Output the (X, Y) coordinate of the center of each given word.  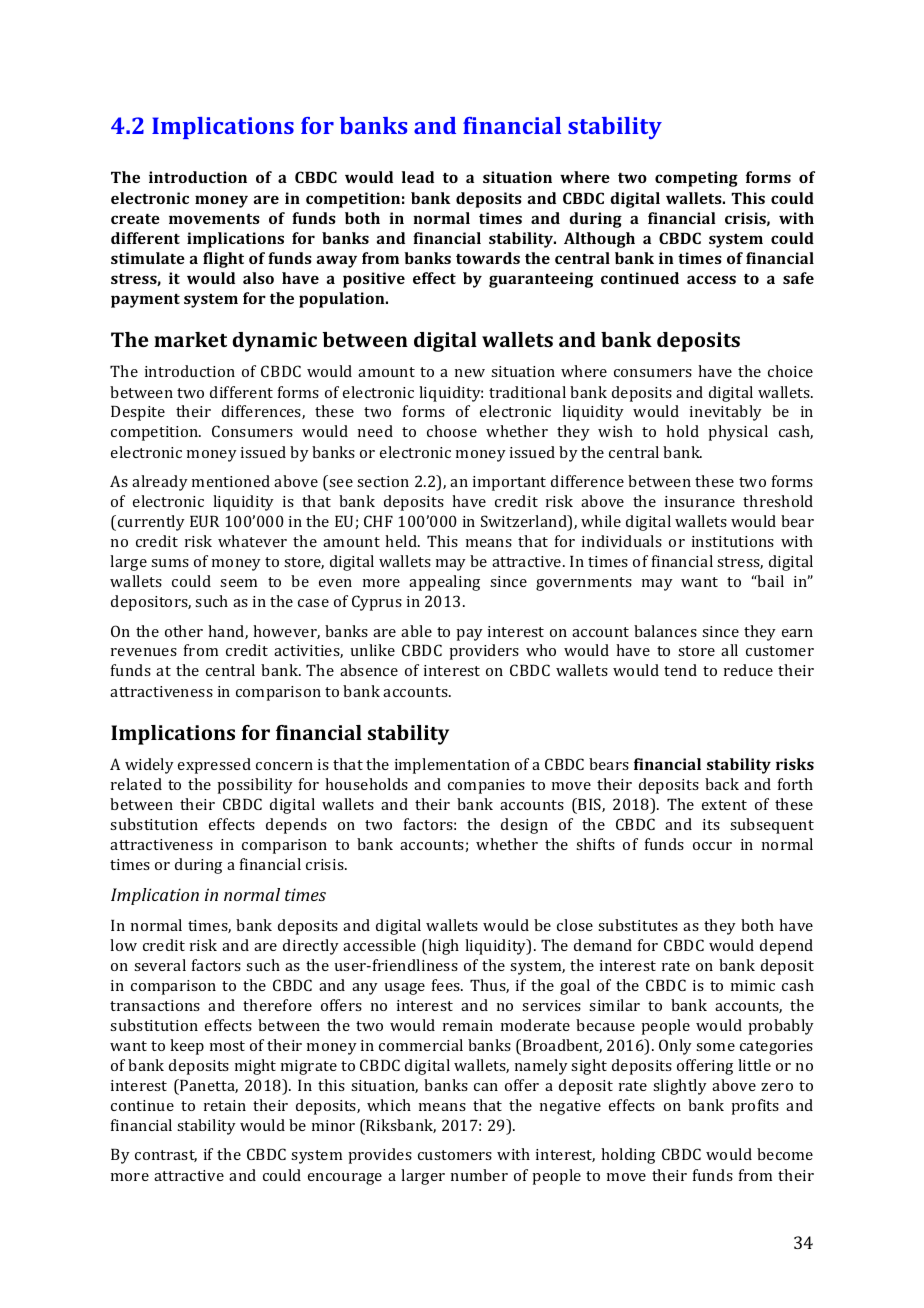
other (184, 631)
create (135, 219)
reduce (748, 670)
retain (225, 1105)
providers (484, 652)
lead (418, 177)
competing (696, 179)
